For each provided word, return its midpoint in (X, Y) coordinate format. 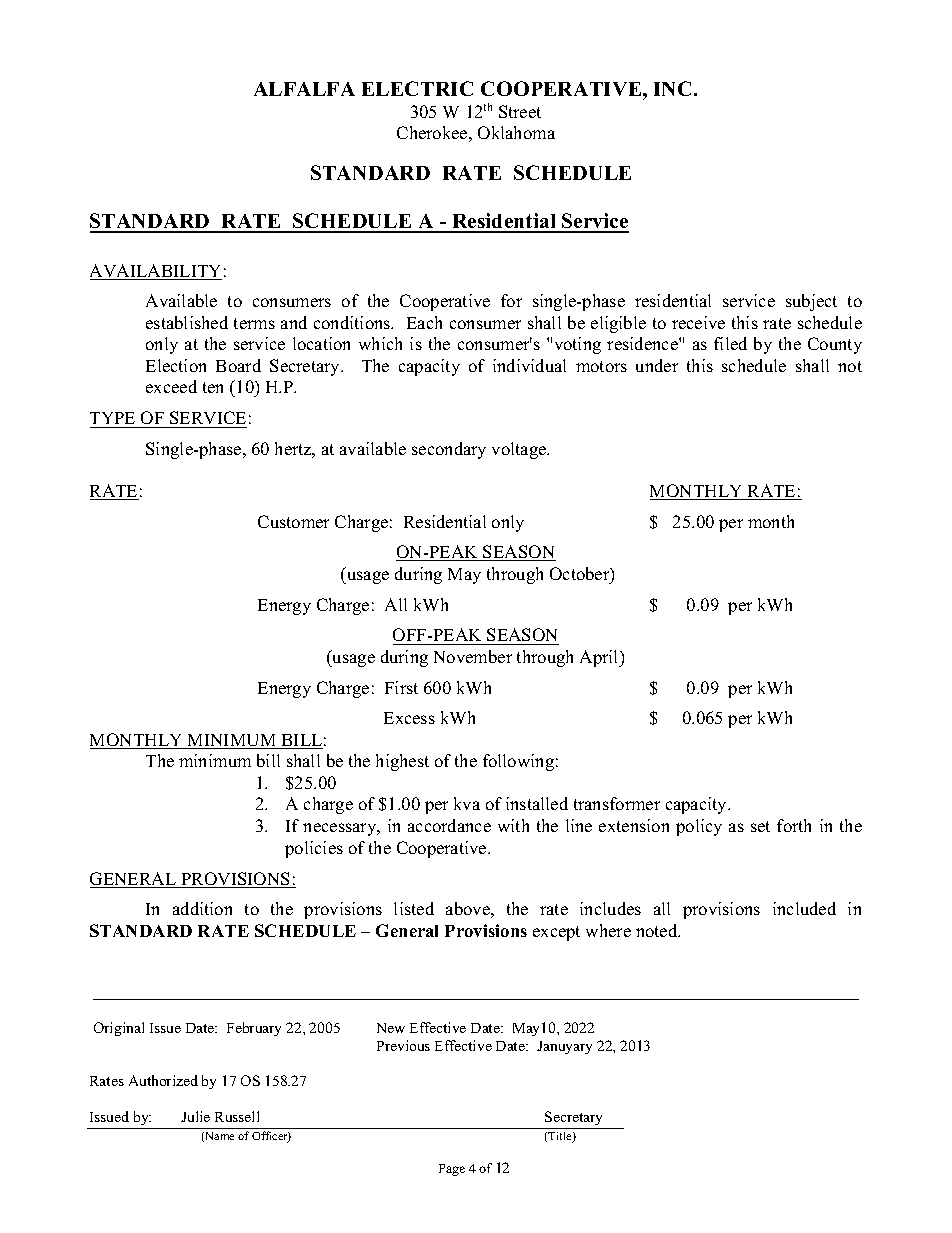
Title (561, 1137)
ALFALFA (304, 89)
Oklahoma (516, 132)
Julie (195, 1116)
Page (452, 1170)
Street (520, 111)
